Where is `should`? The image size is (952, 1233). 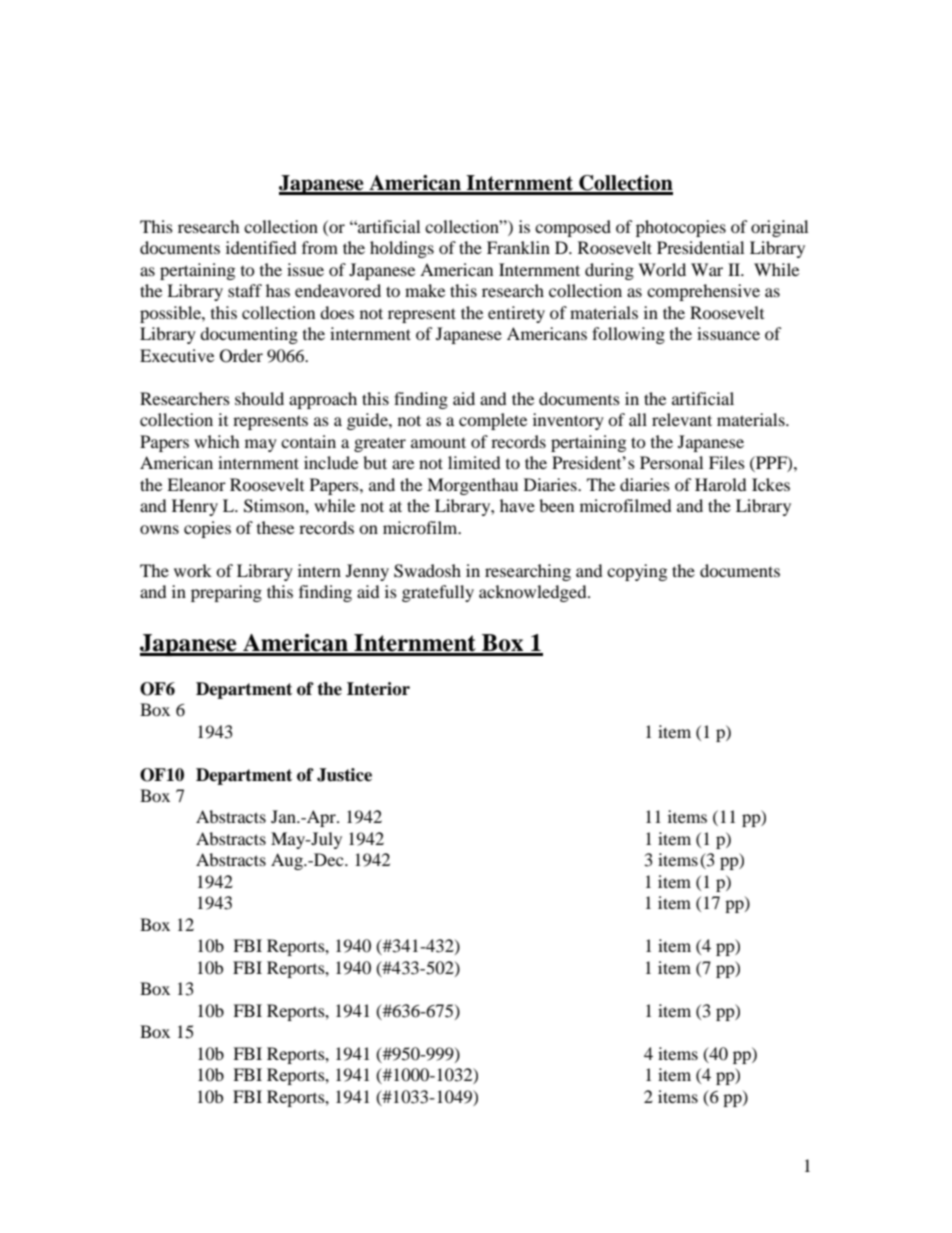
should is located at coordinates (259, 398).
